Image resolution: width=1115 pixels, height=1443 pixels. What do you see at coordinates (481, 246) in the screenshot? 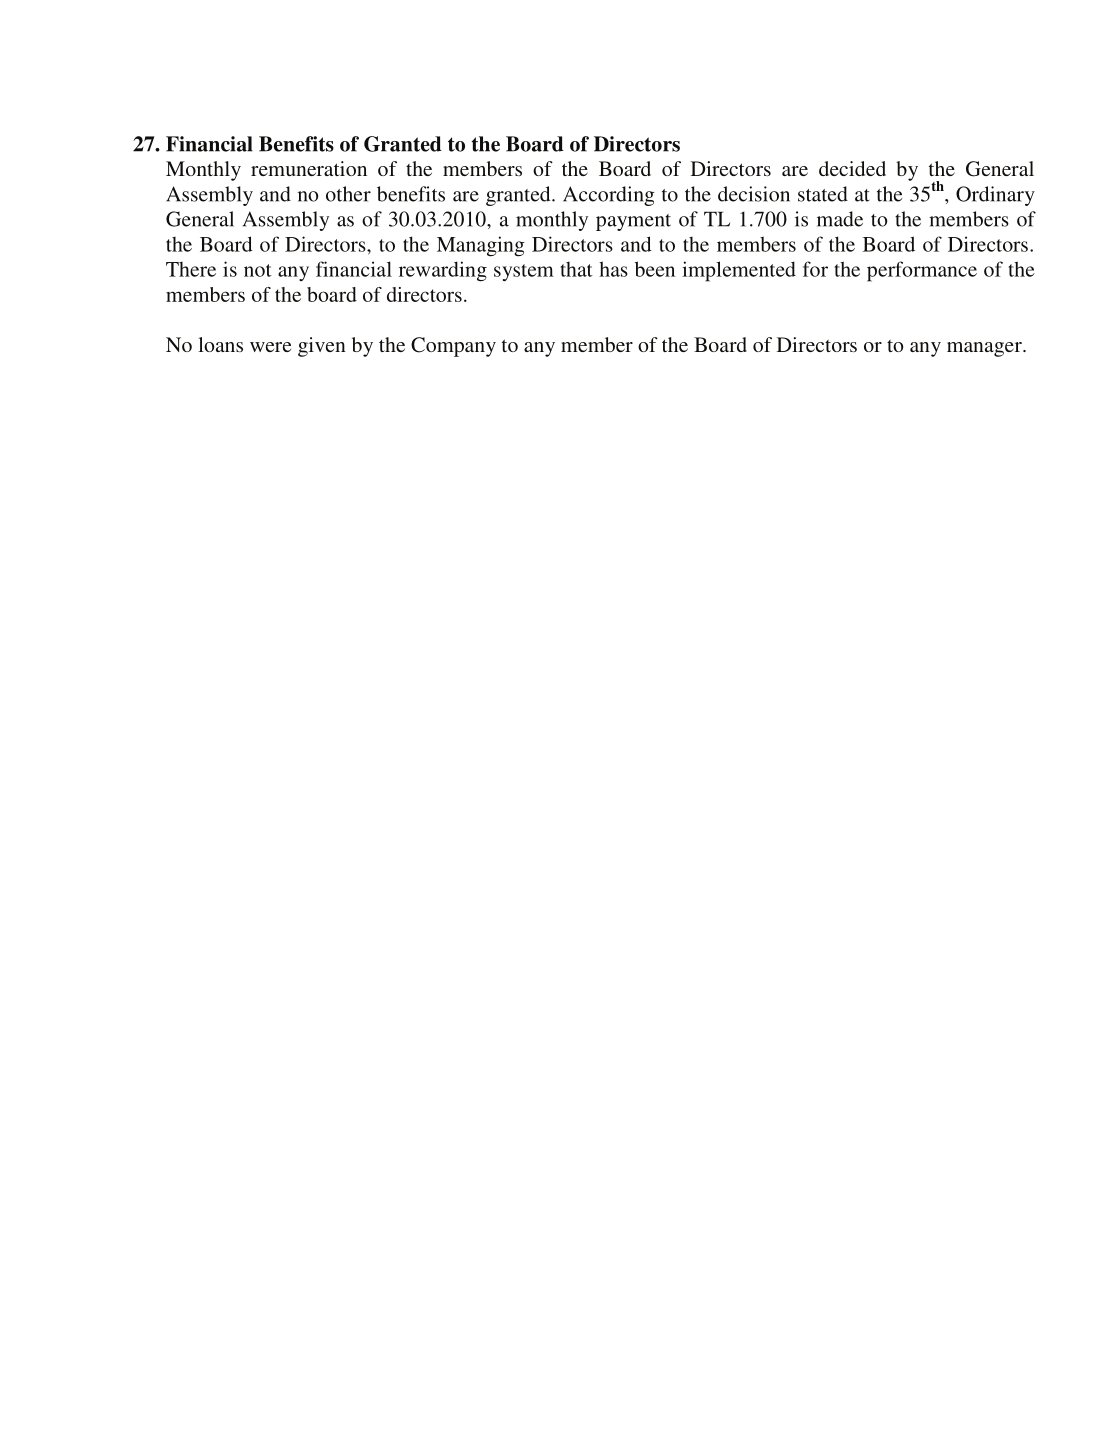
I see `Managing` at bounding box center [481, 246].
